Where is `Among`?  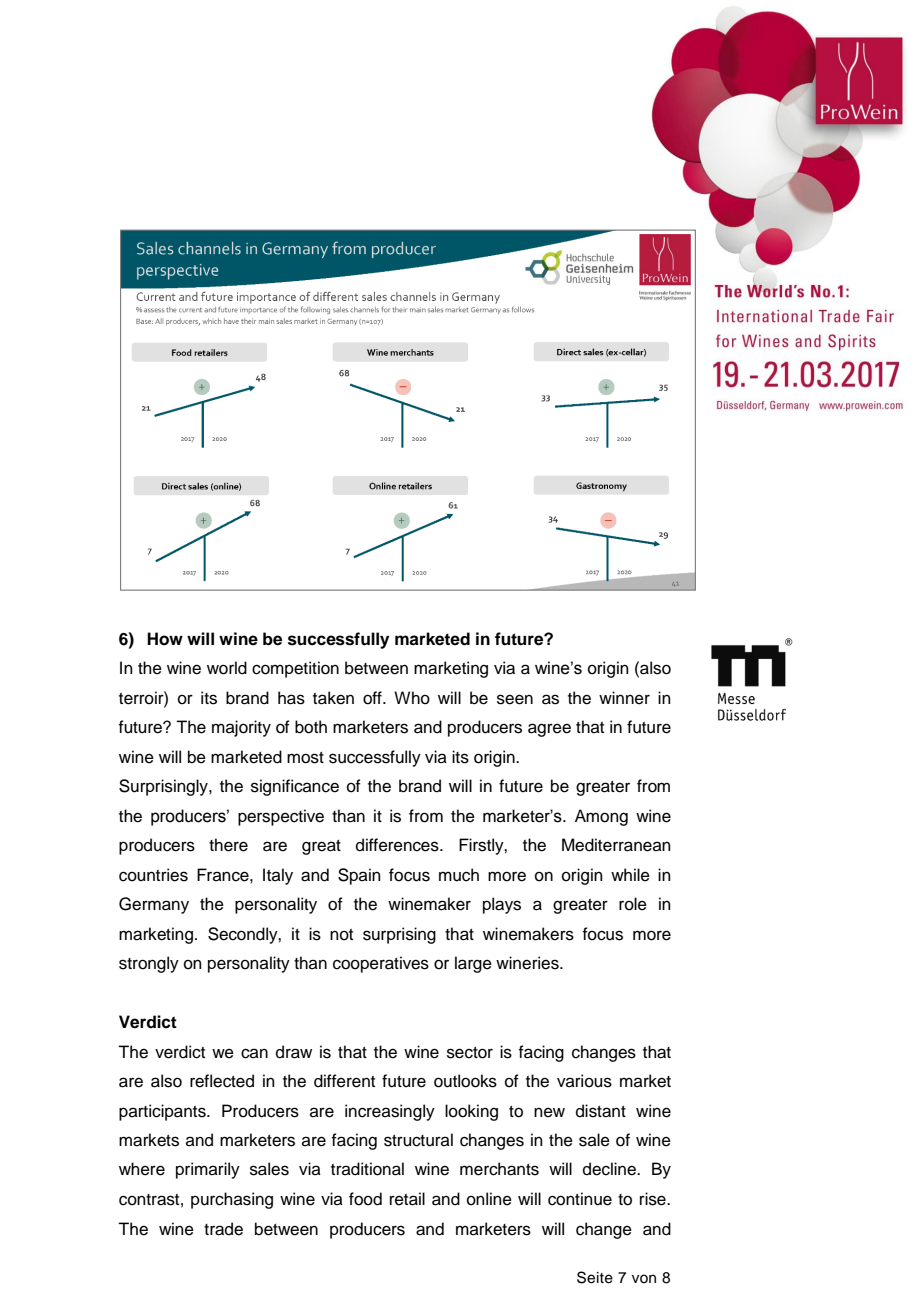
Among is located at coordinates (601, 817).
